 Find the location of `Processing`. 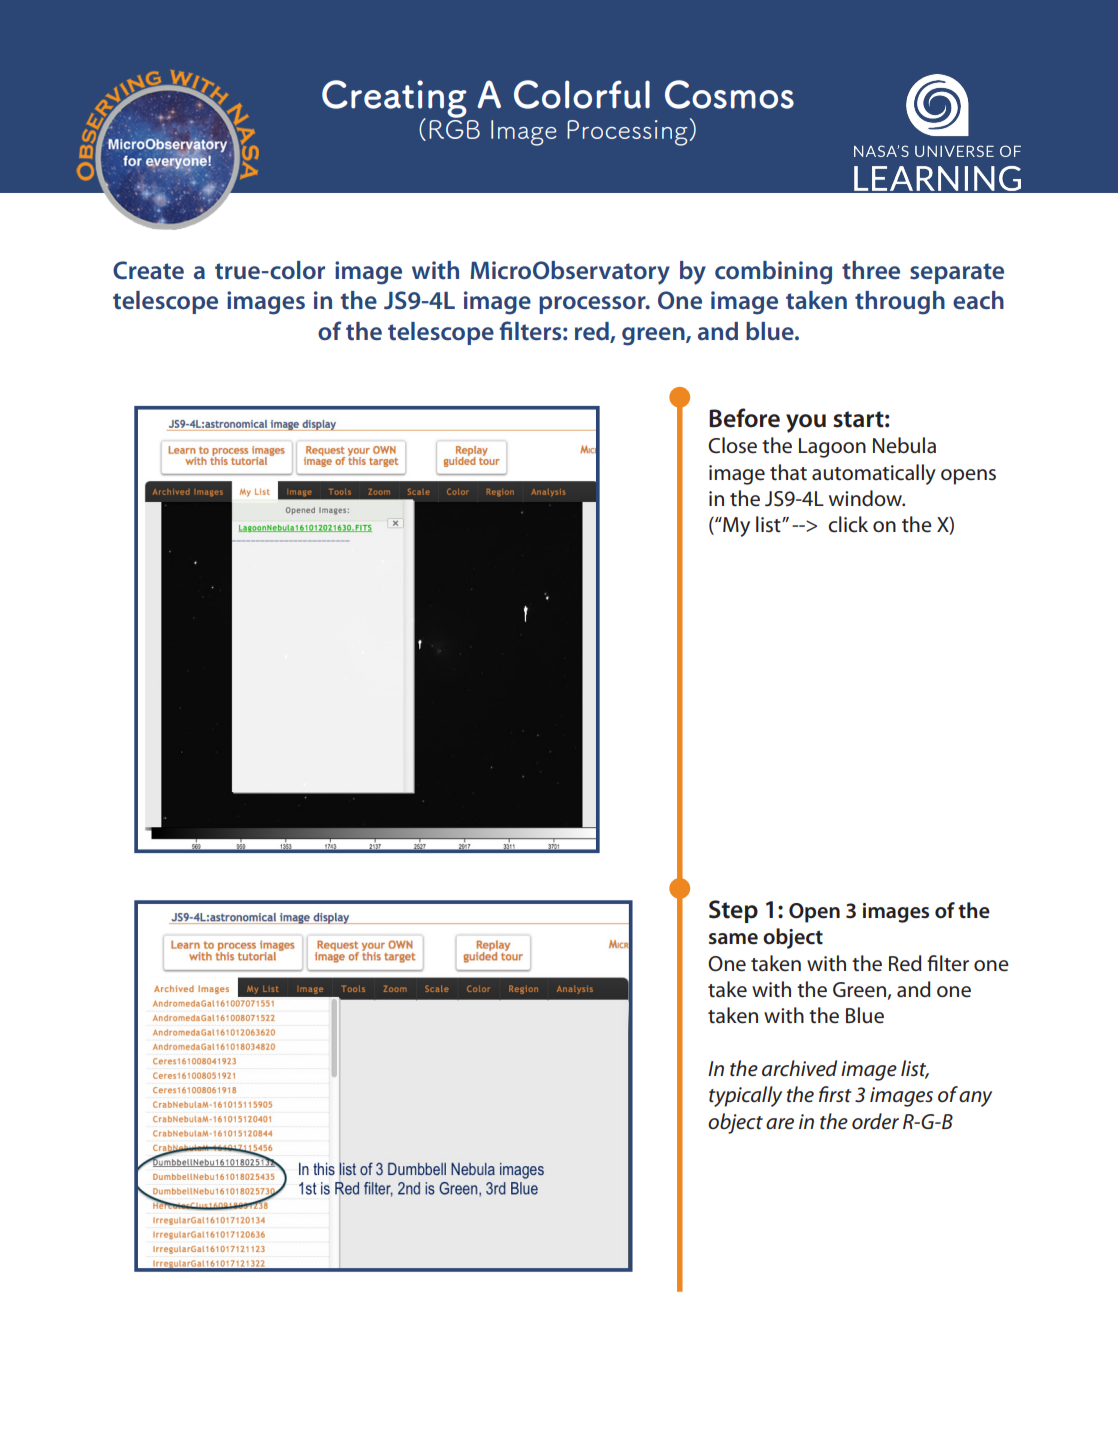

Processing is located at coordinates (627, 133).
